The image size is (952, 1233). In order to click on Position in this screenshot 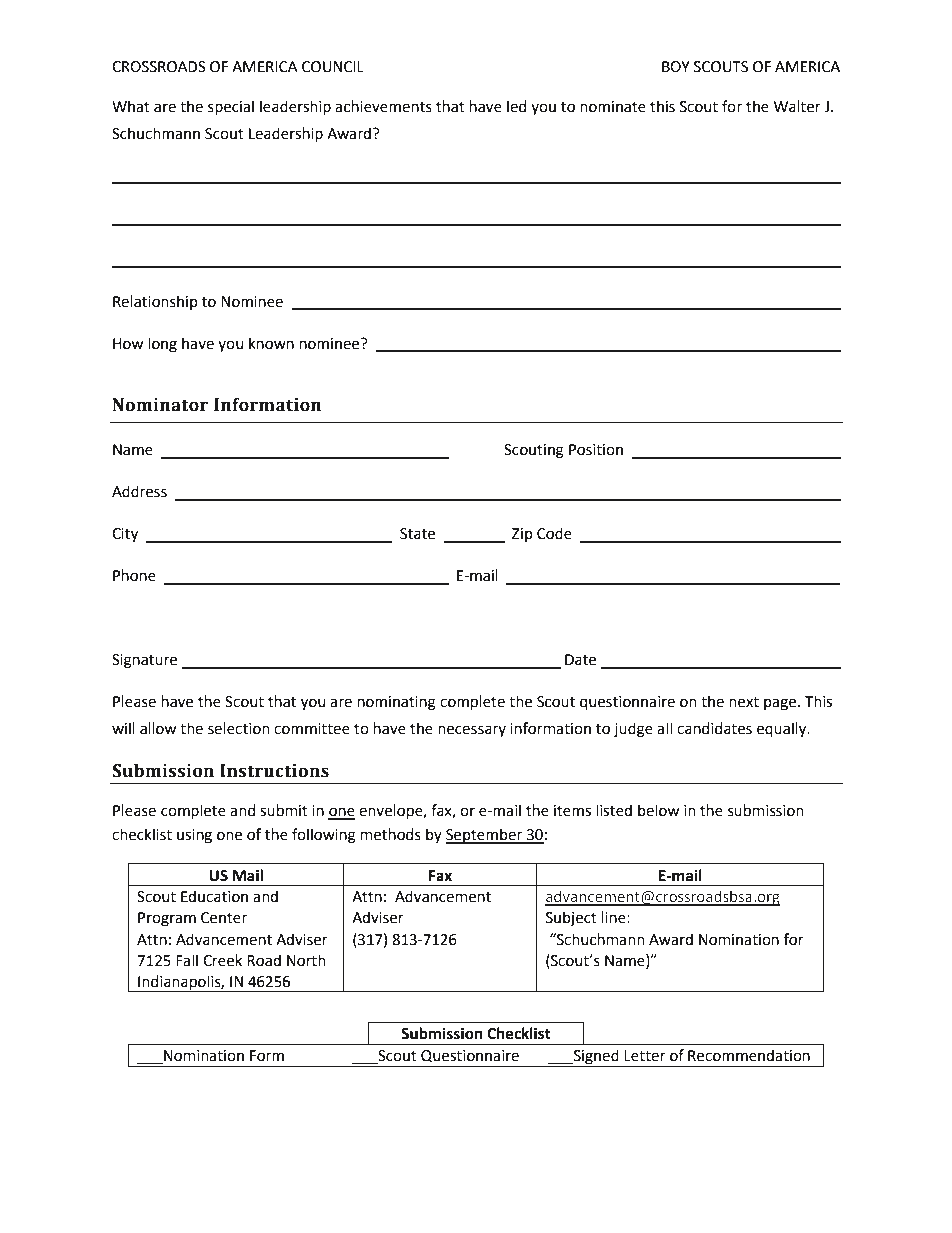, I will do `click(596, 450)`.
